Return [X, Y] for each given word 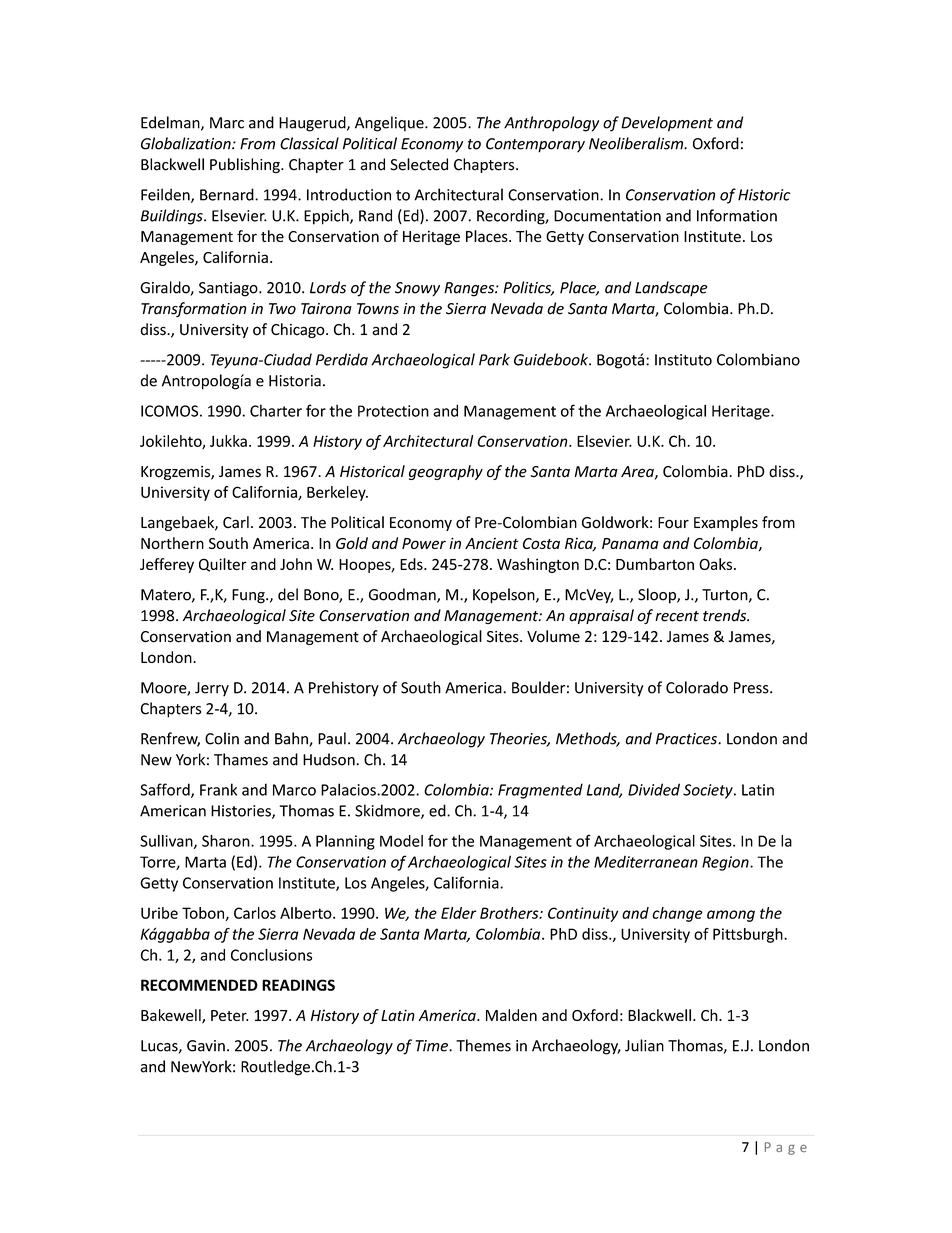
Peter [229, 1015]
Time [433, 1046]
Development [667, 124]
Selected [419, 164]
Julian [644, 1045]
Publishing [246, 165]
